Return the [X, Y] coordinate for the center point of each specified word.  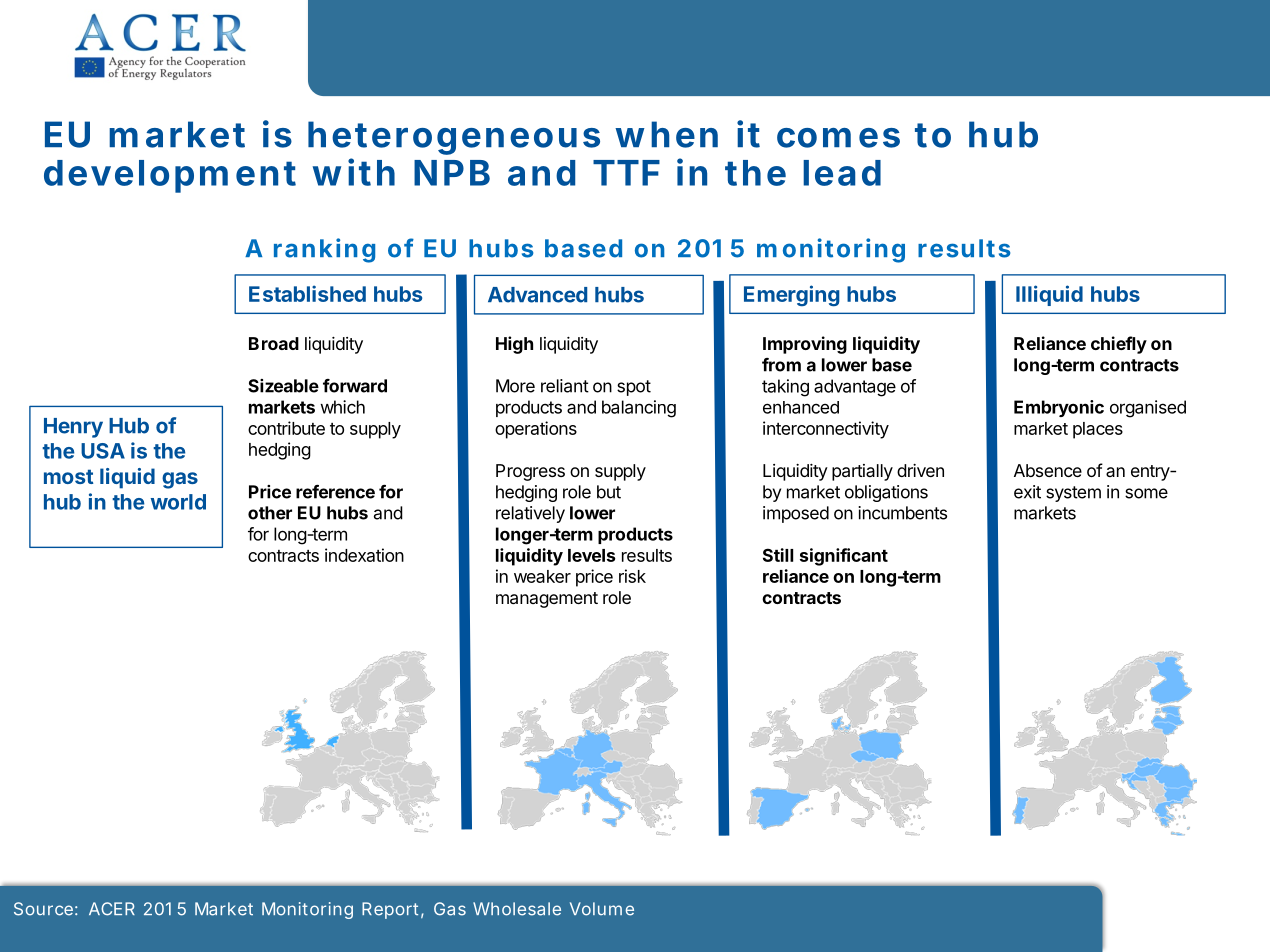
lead [842, 173]
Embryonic [1059, 408]
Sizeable [283, 386]
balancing [639, 409]
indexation [364, 555]
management [547, 600]
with [354, 172]
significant [844, 557]
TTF [626, 173]
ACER [112, 909]
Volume [602, 909]
